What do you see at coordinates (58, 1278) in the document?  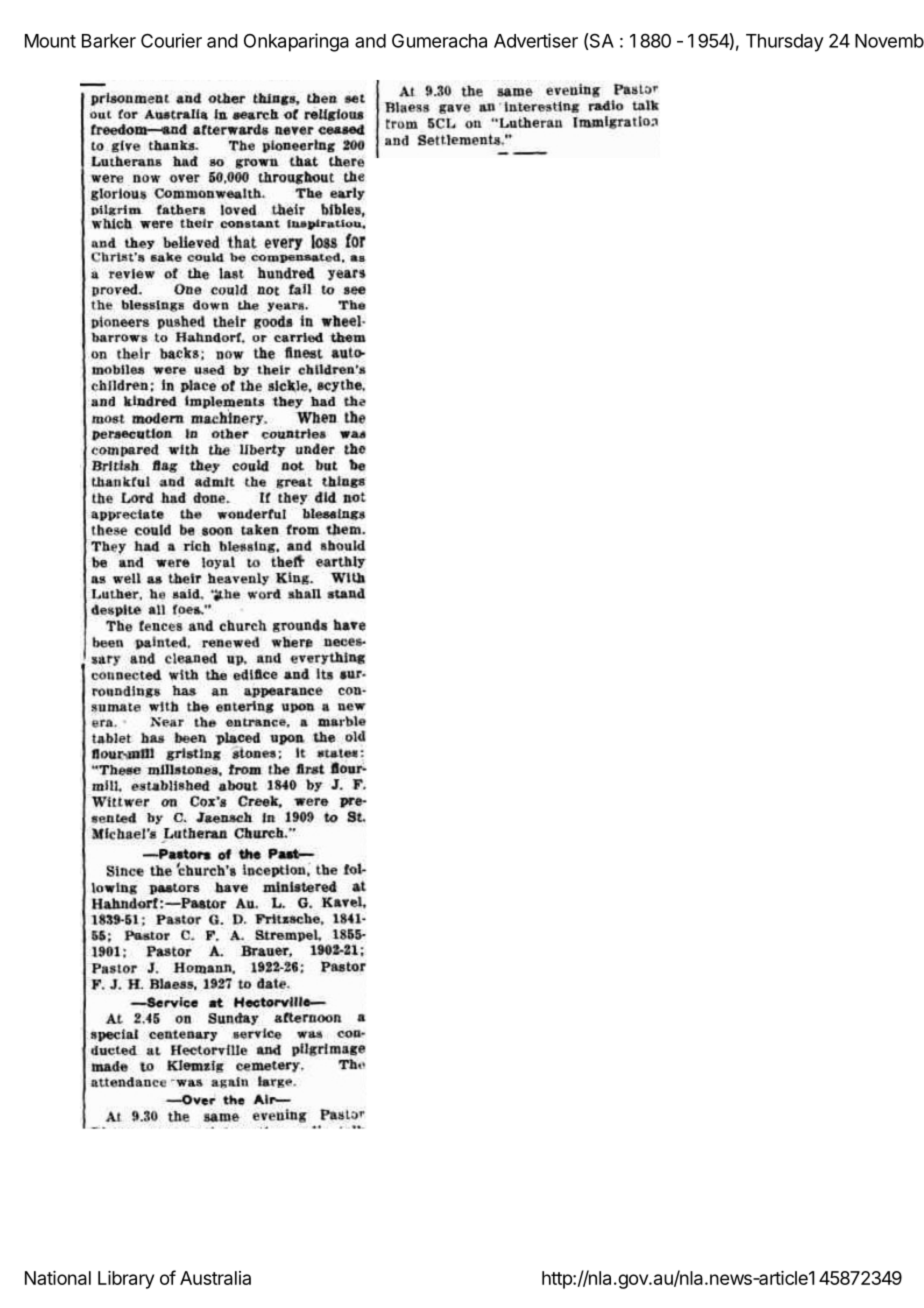 I see `National` at bounding box center [58, 1278].
